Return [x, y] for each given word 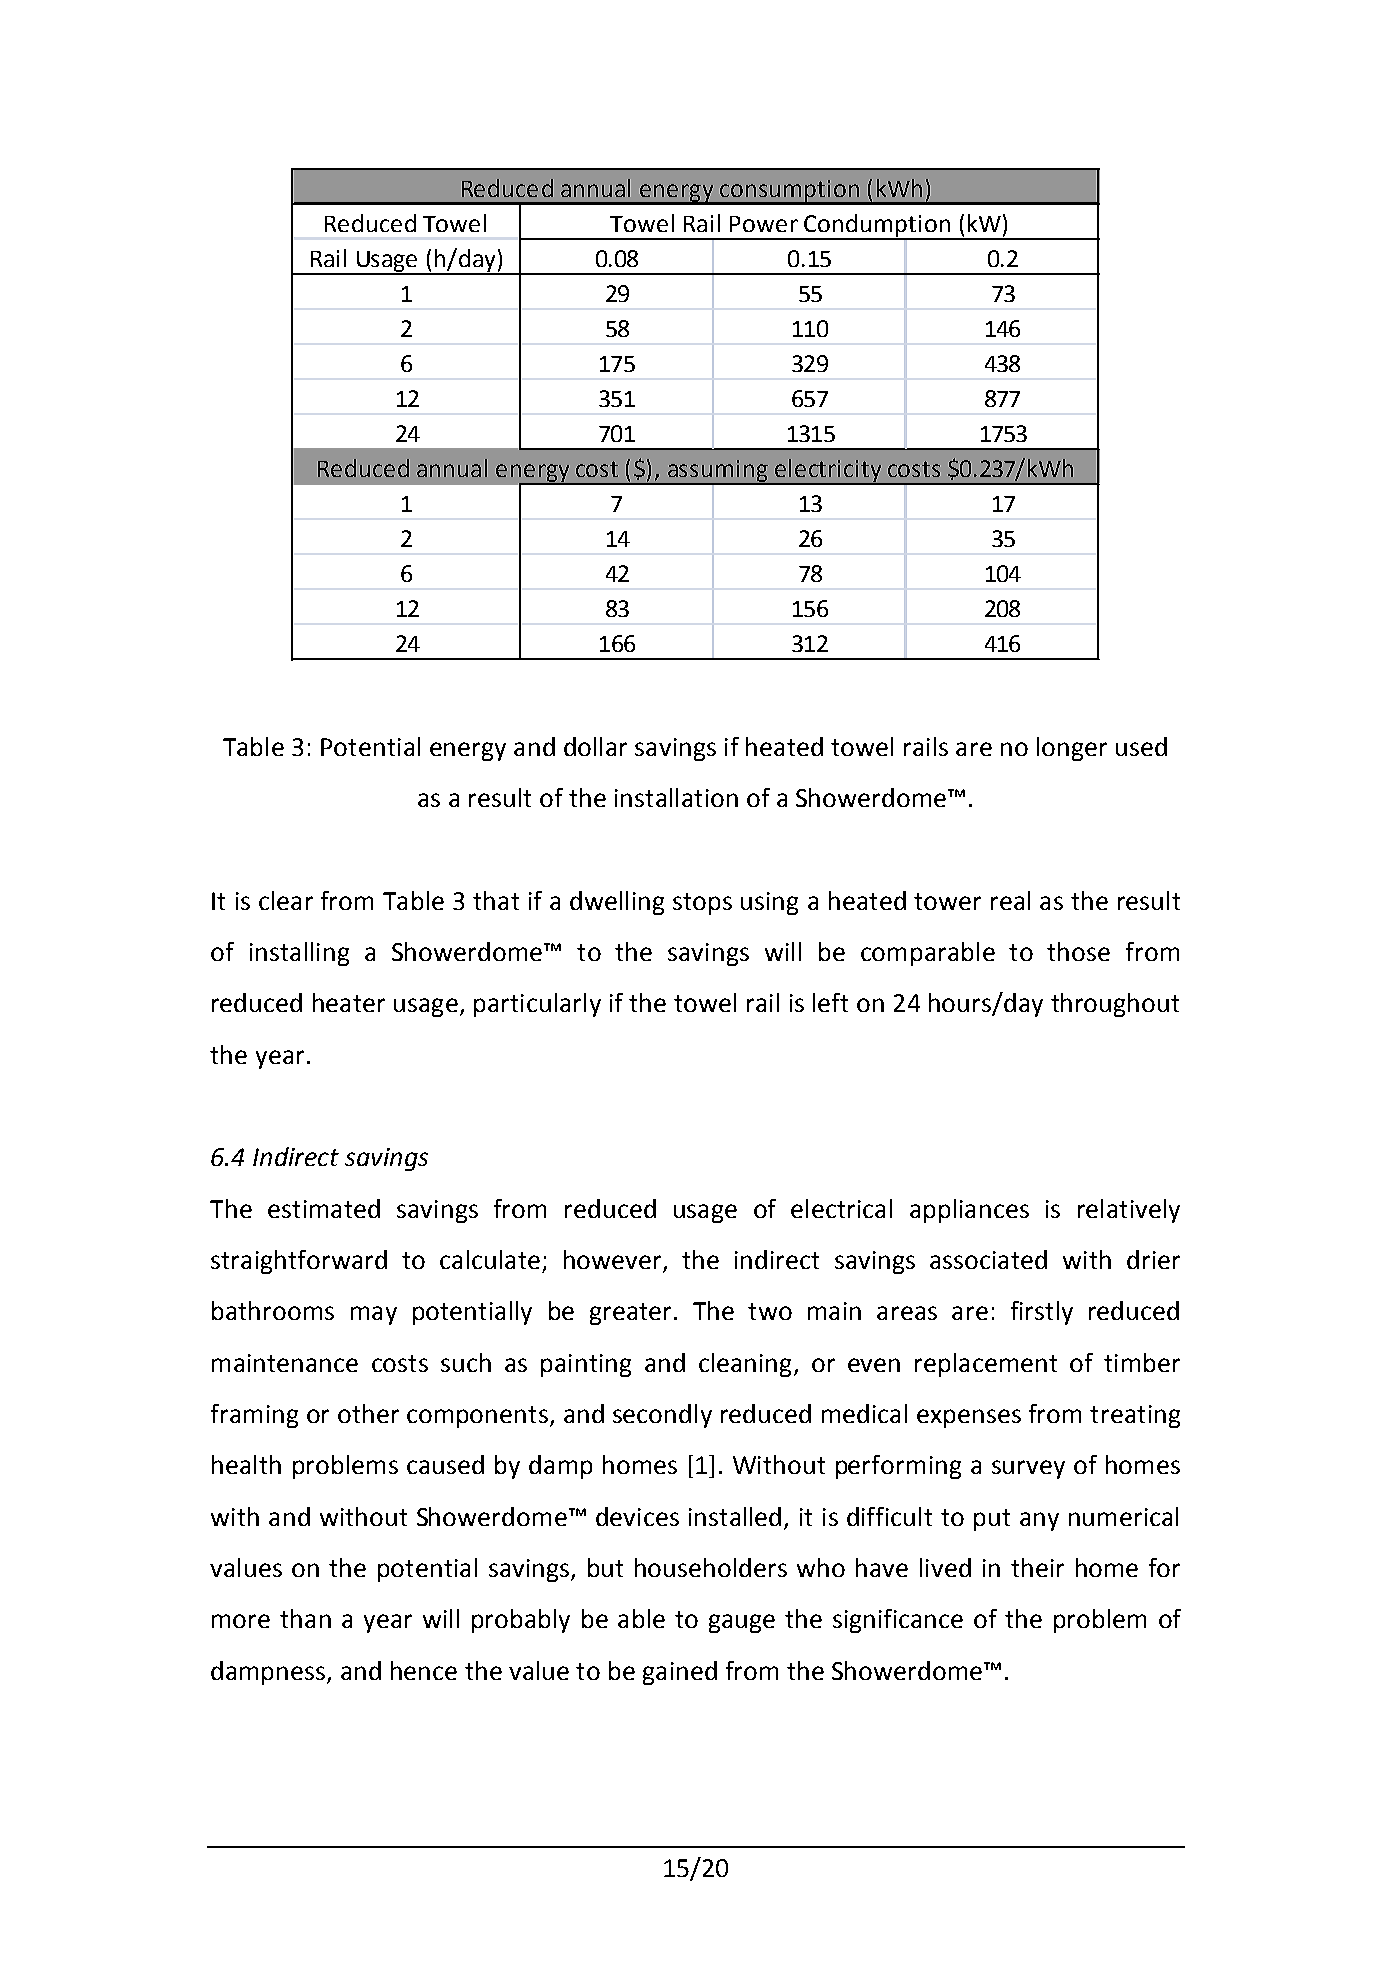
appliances [969, 1211]
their [1037, 1567]
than [305, 1618]
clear [286, 900]
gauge [742, 1623]
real [1010, 900]
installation [676, 797]
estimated [324, 1208]
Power [764, 224]
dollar [595, 746]
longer [1072, 749]
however [614, 1261]
